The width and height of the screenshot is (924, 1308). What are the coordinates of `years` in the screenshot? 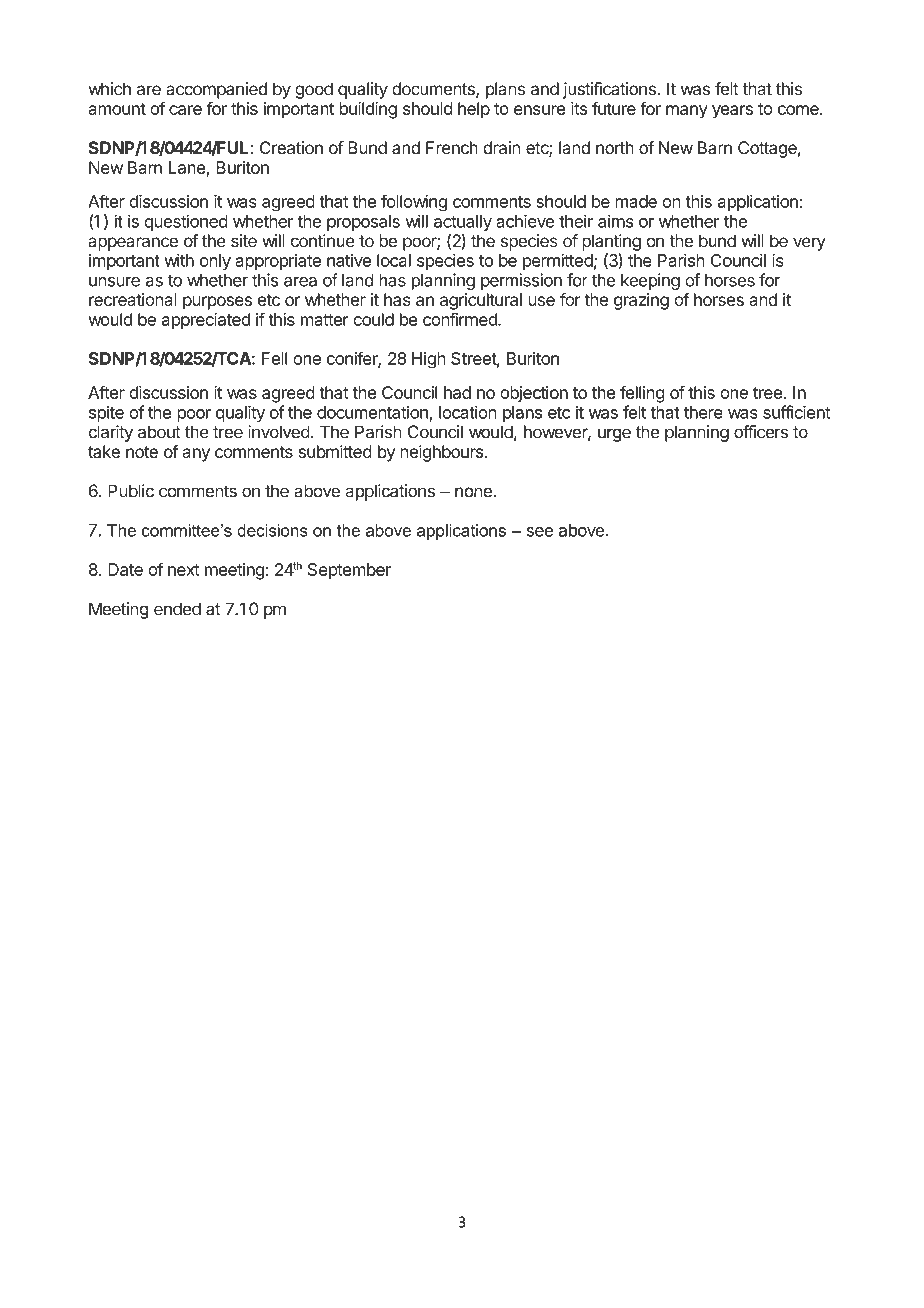 It's located at (732, 112).
